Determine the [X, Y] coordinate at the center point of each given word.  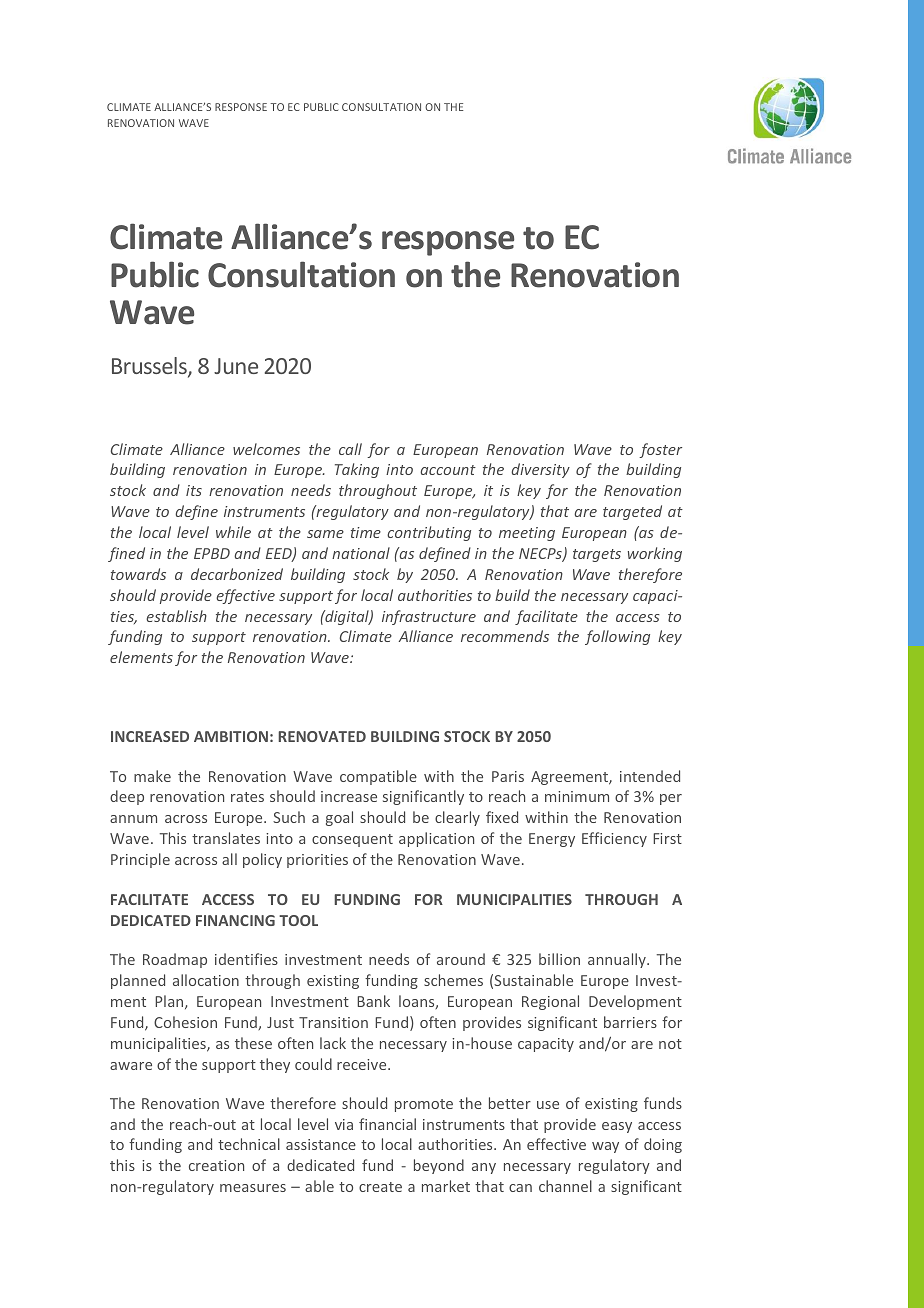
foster [660, 450]
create [380, 1187]
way [605, 1147]
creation [216, 1165]
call [350, 449]
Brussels [150, 367]
